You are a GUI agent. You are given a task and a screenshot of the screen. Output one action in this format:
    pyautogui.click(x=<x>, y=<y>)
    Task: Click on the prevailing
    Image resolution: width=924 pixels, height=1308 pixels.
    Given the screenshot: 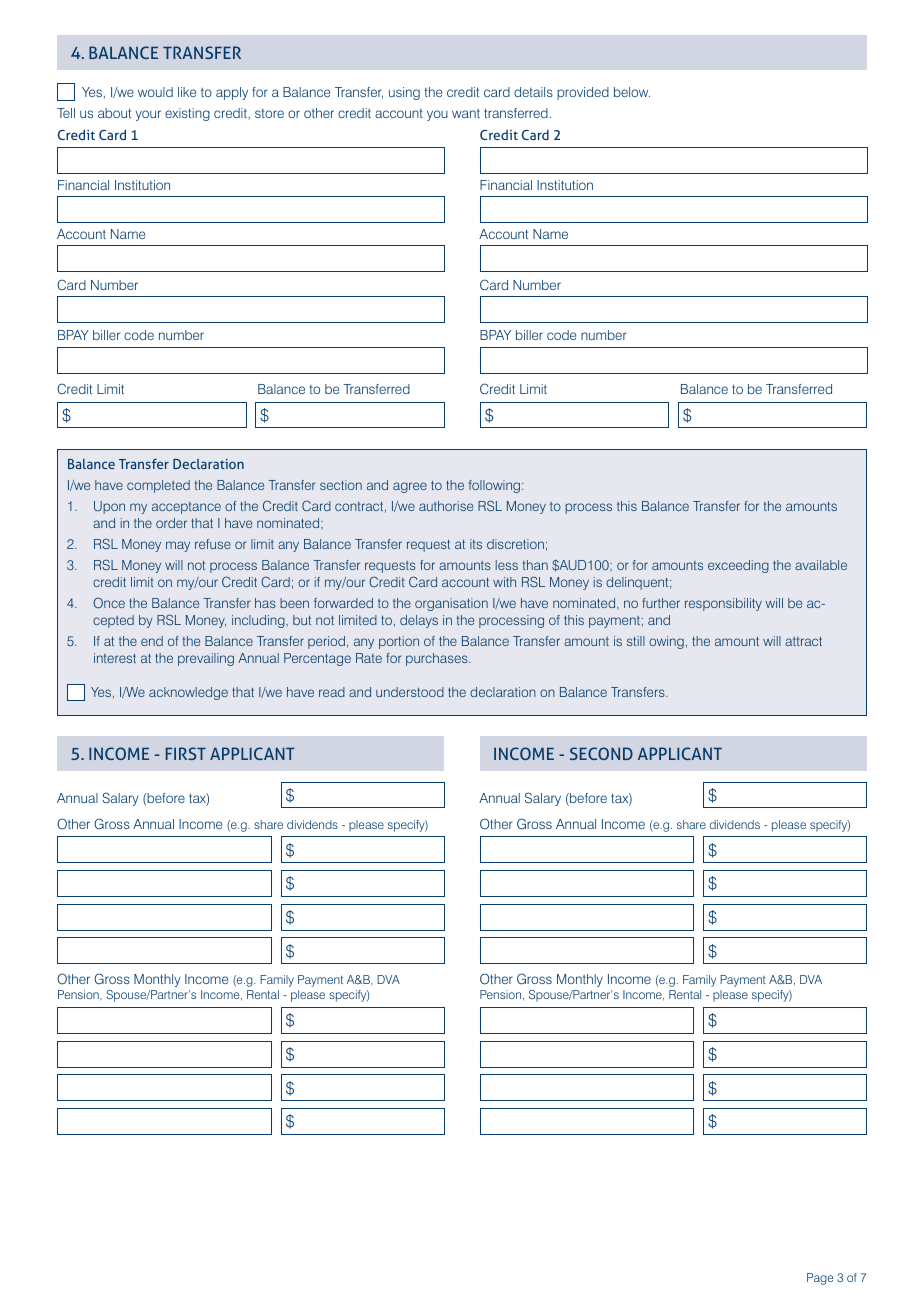 What is the action you would take?
    pyautogui.click(x=206, y=659)
